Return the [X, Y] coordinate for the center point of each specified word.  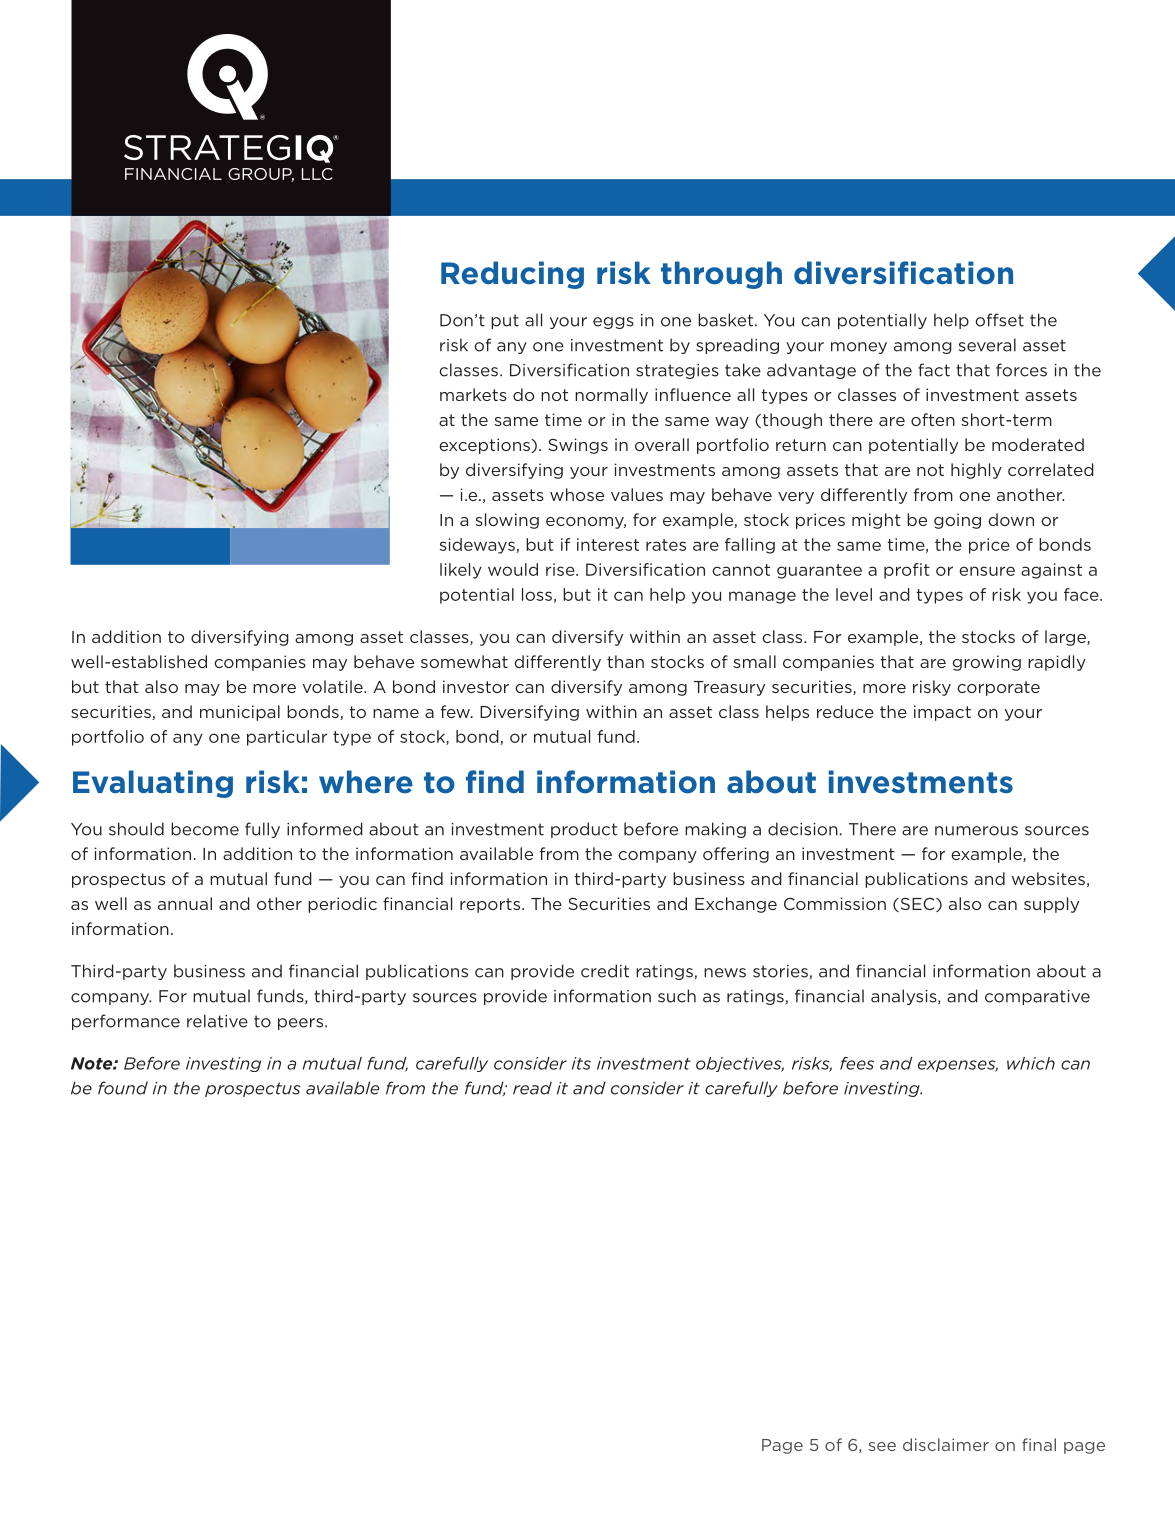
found [123, 1088]
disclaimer [946, 1444]
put [505, 321]
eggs [613, 323]
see [882, 1446]
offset [999, 320]
